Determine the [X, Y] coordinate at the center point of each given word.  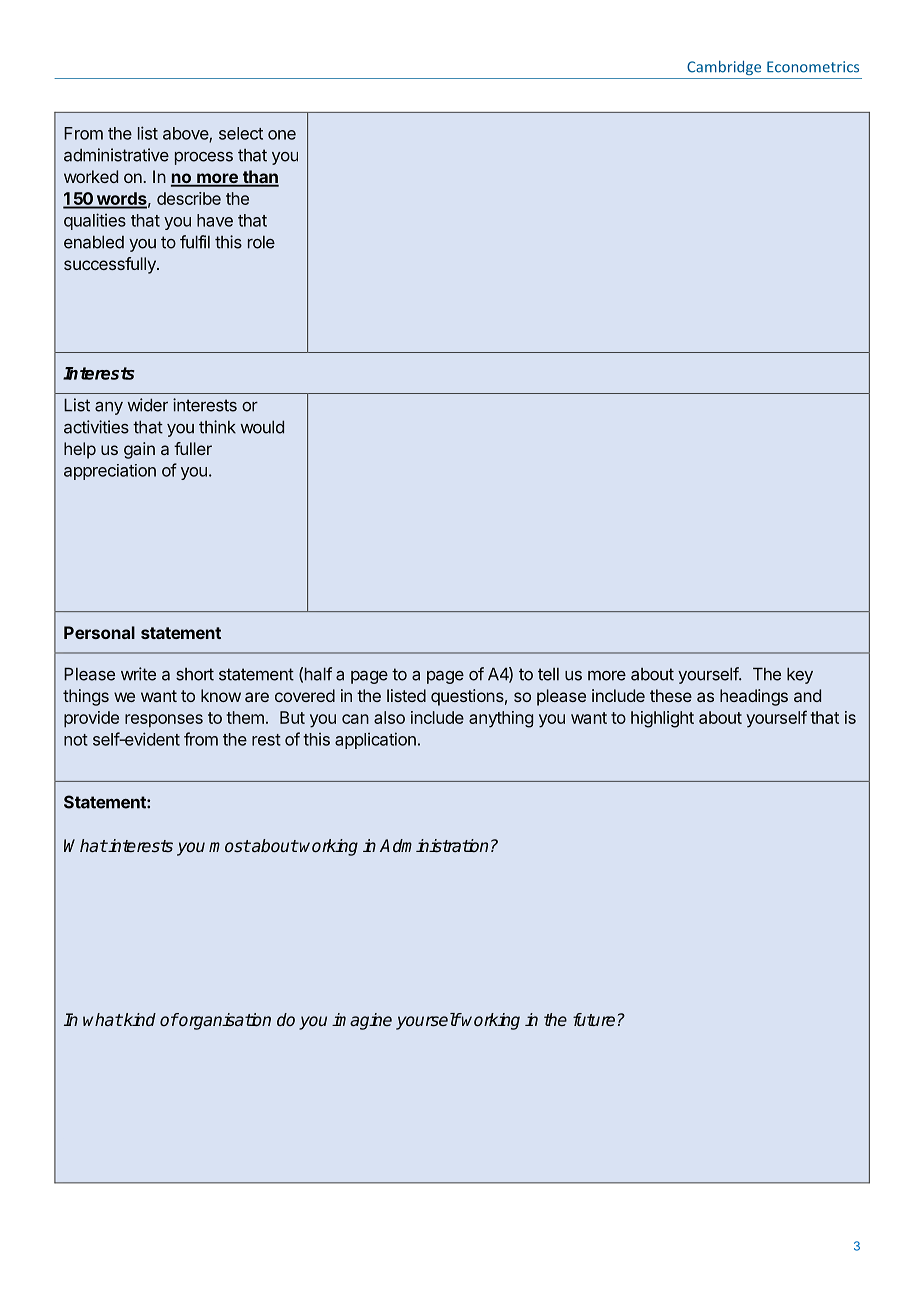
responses [164, 720]
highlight [662, 719]
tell [548, 674]
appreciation [110, 472]
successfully [111, 265]
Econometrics [813, 67]
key [800, 675]
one [282, 135]
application [375, 740]
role [261, 242]
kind [139, 1019]
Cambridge [724, 68]
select [241, 133]
